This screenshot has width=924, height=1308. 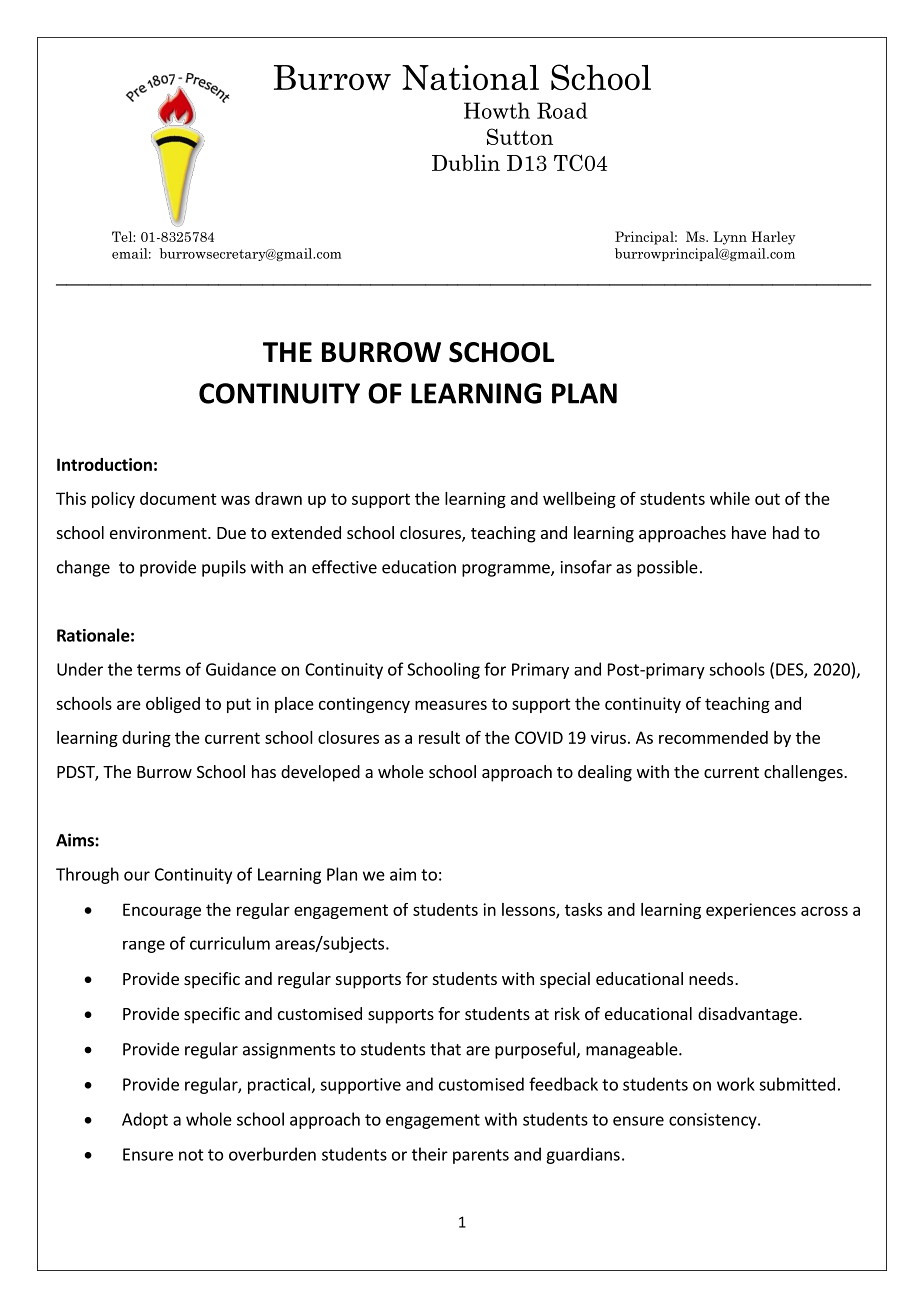 What do you see at coordinates (713, 737) in the screenshot?
I see `recommended` at bounding box center [713, 737].
